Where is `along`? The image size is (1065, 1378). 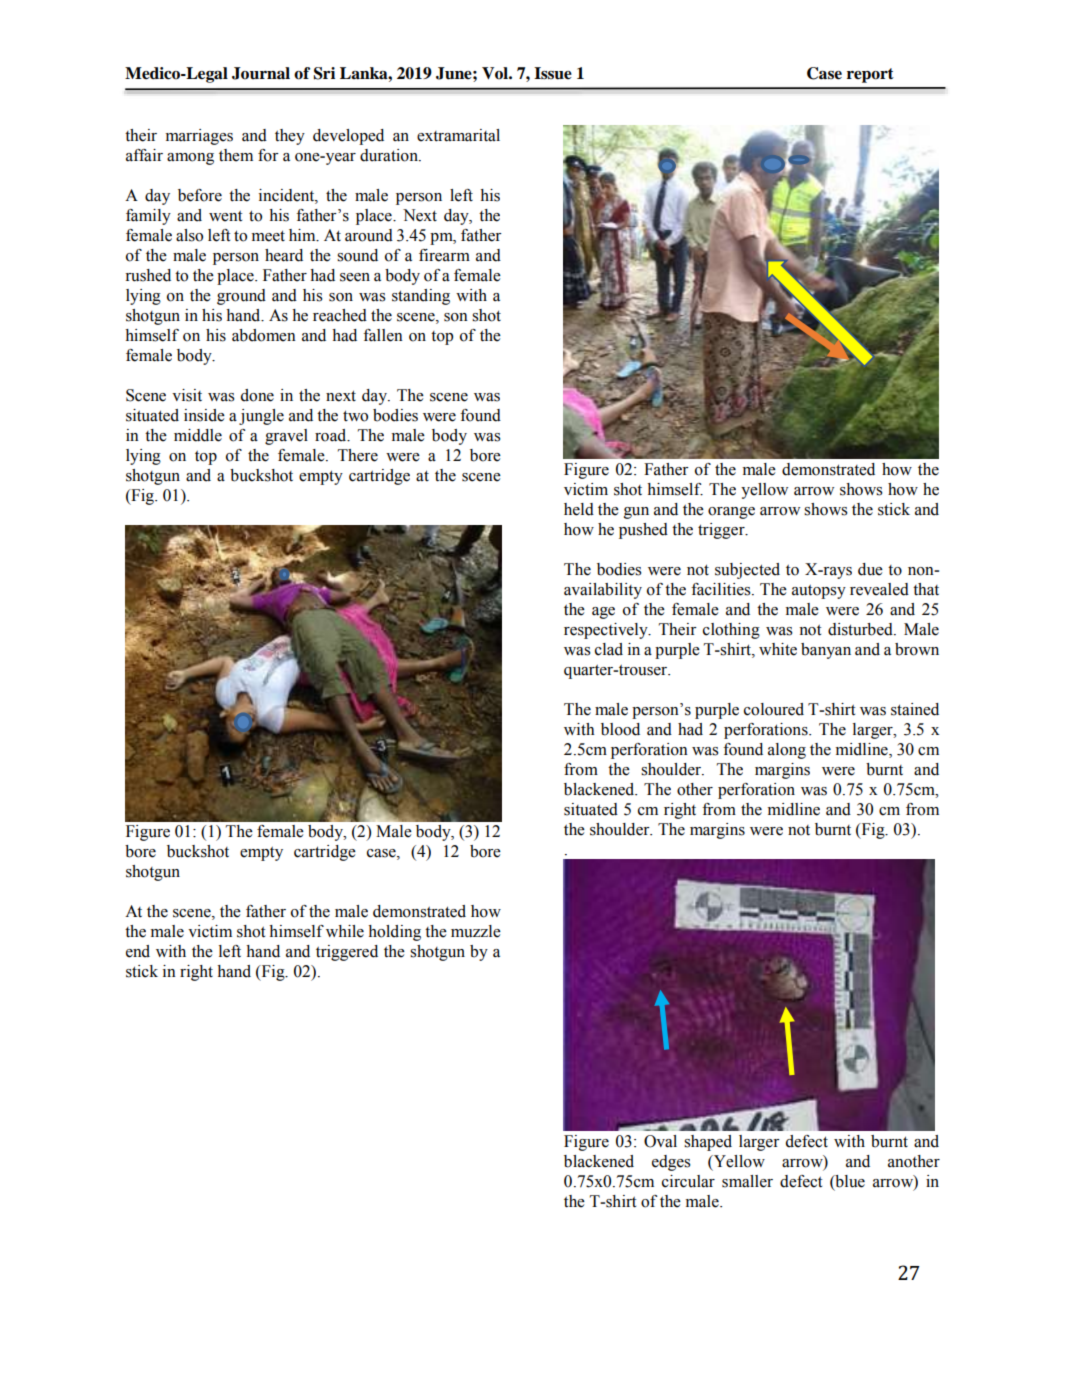 along is located at coordinates (787, 751).
